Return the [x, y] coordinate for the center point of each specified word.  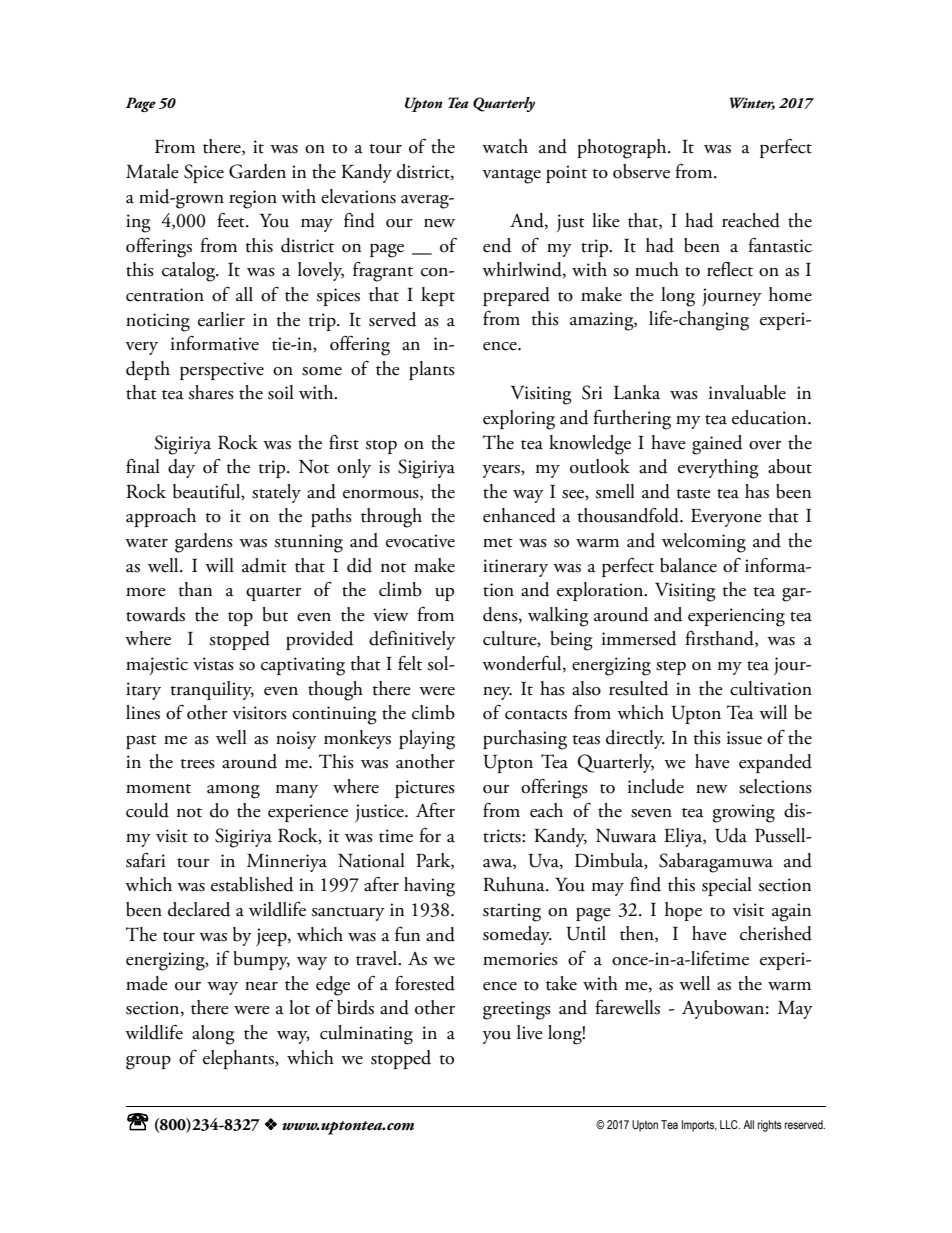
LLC [730, 1124]
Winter [752, 103]
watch [505, 146]
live [530, 1032]
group [148, 1062]
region [253, 199]
